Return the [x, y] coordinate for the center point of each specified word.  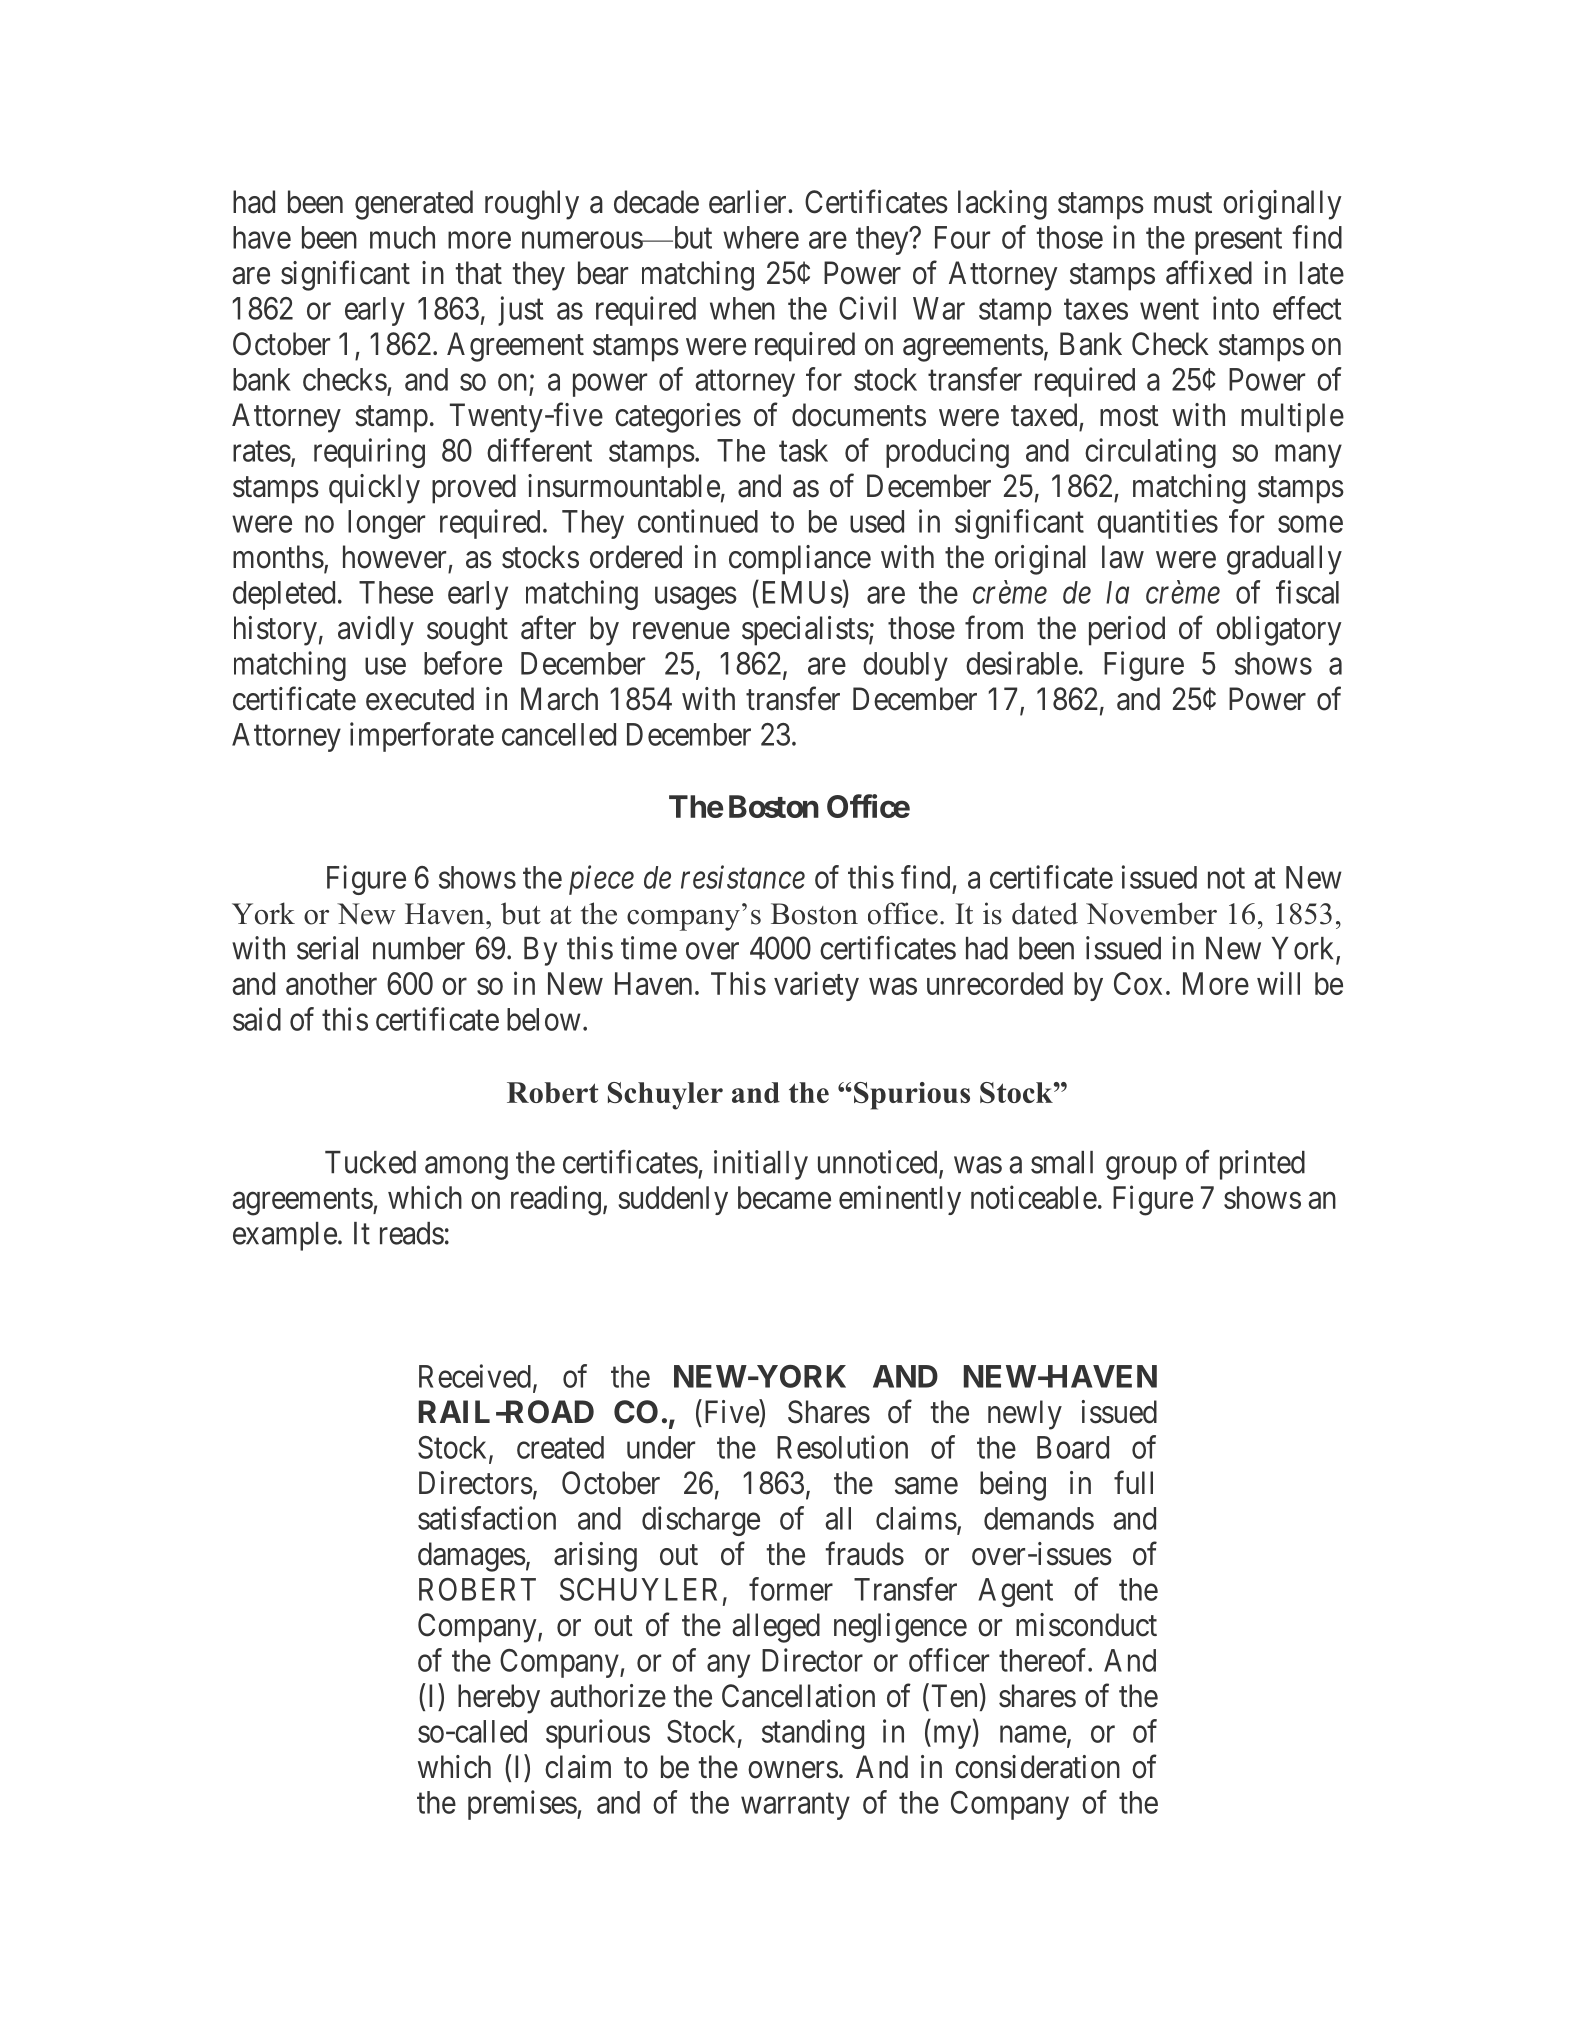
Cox [1138, 983]
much [402, 237]
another [331, 983]
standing [813, 1734]
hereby [499, 1699]
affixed [1209, 272]
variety [816, 986]
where [761, 237]
